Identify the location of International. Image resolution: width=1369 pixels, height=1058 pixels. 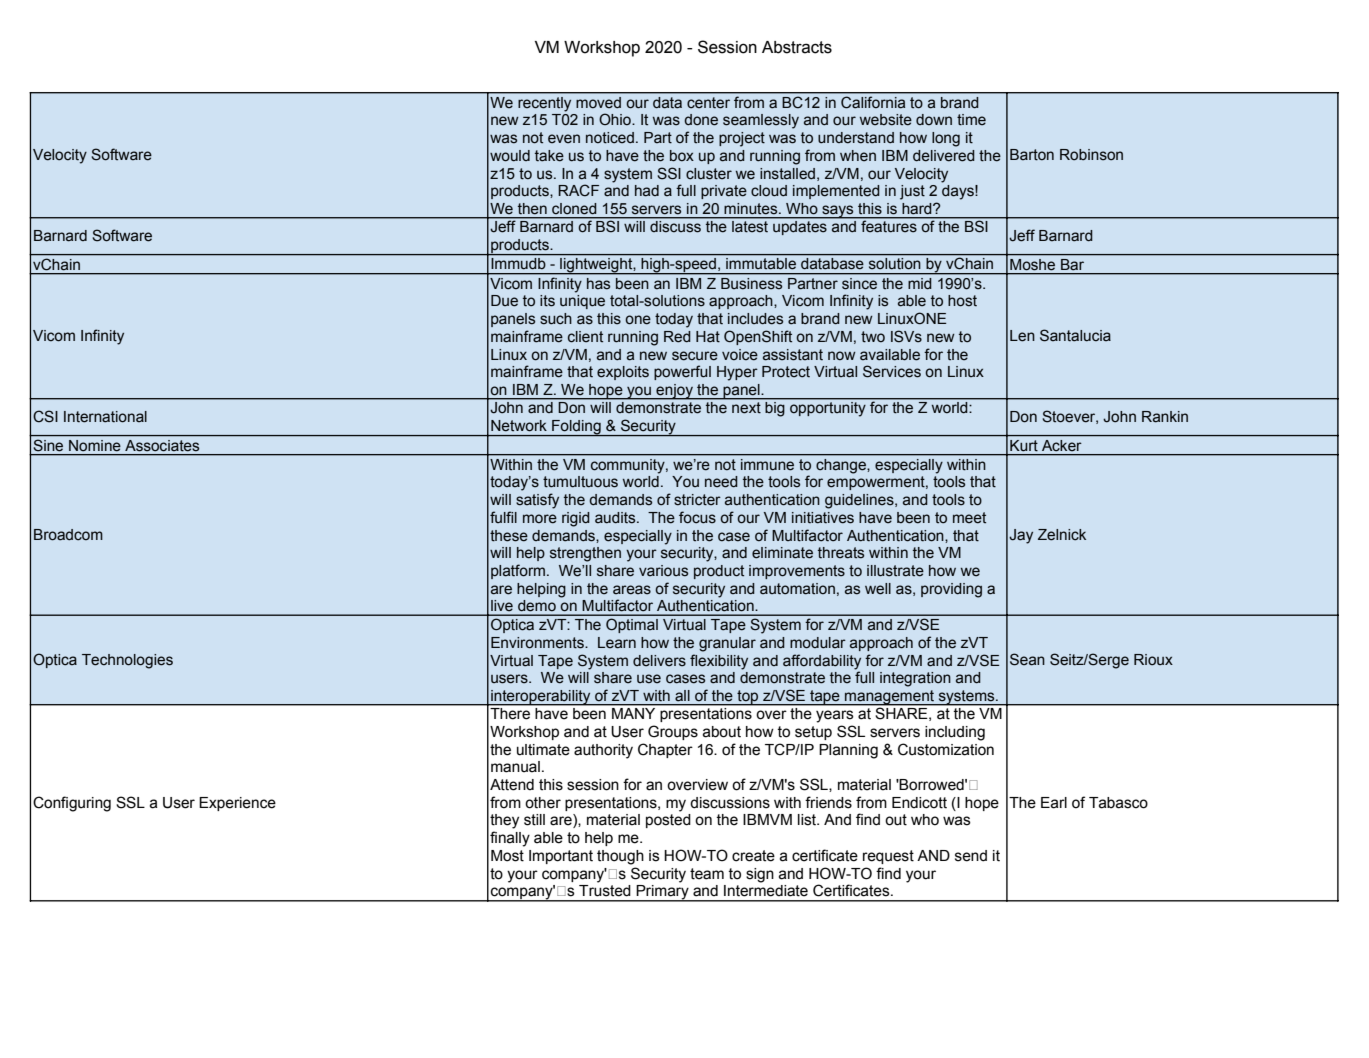
(105, 417).
